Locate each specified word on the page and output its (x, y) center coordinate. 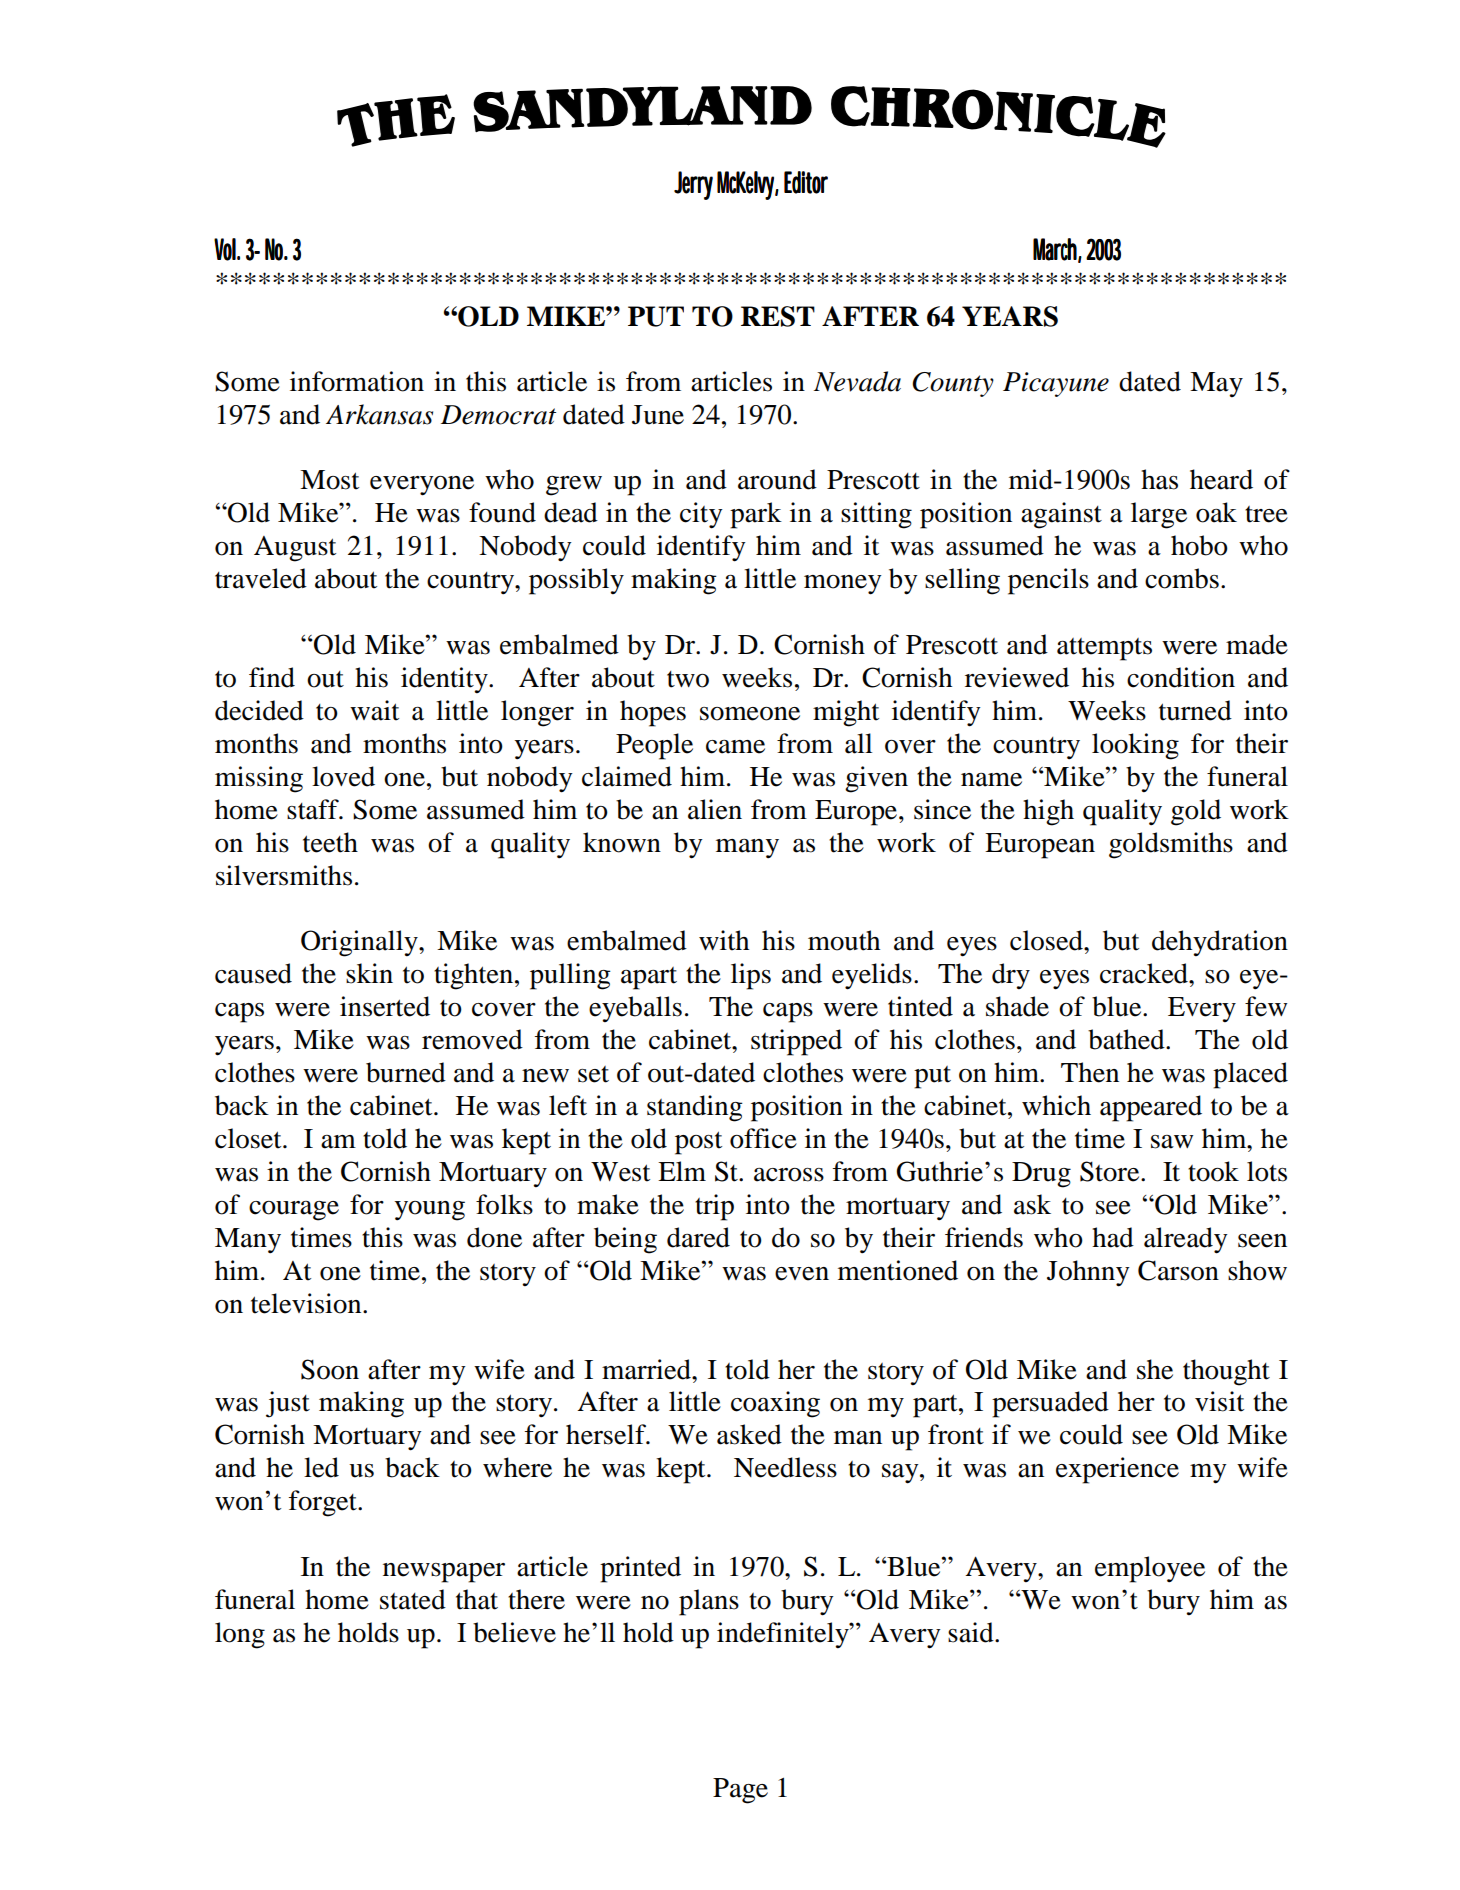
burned (406, 1072)
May (1216, 384)
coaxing (775, 1404)
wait (374, 710)
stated (413, 1599)
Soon (330, 1369)
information (357, 381)
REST (778, 316)
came (735, 747)
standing (695, 1108)
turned (1195, 710)
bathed (1127, 1039)
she (1155, 1369)
